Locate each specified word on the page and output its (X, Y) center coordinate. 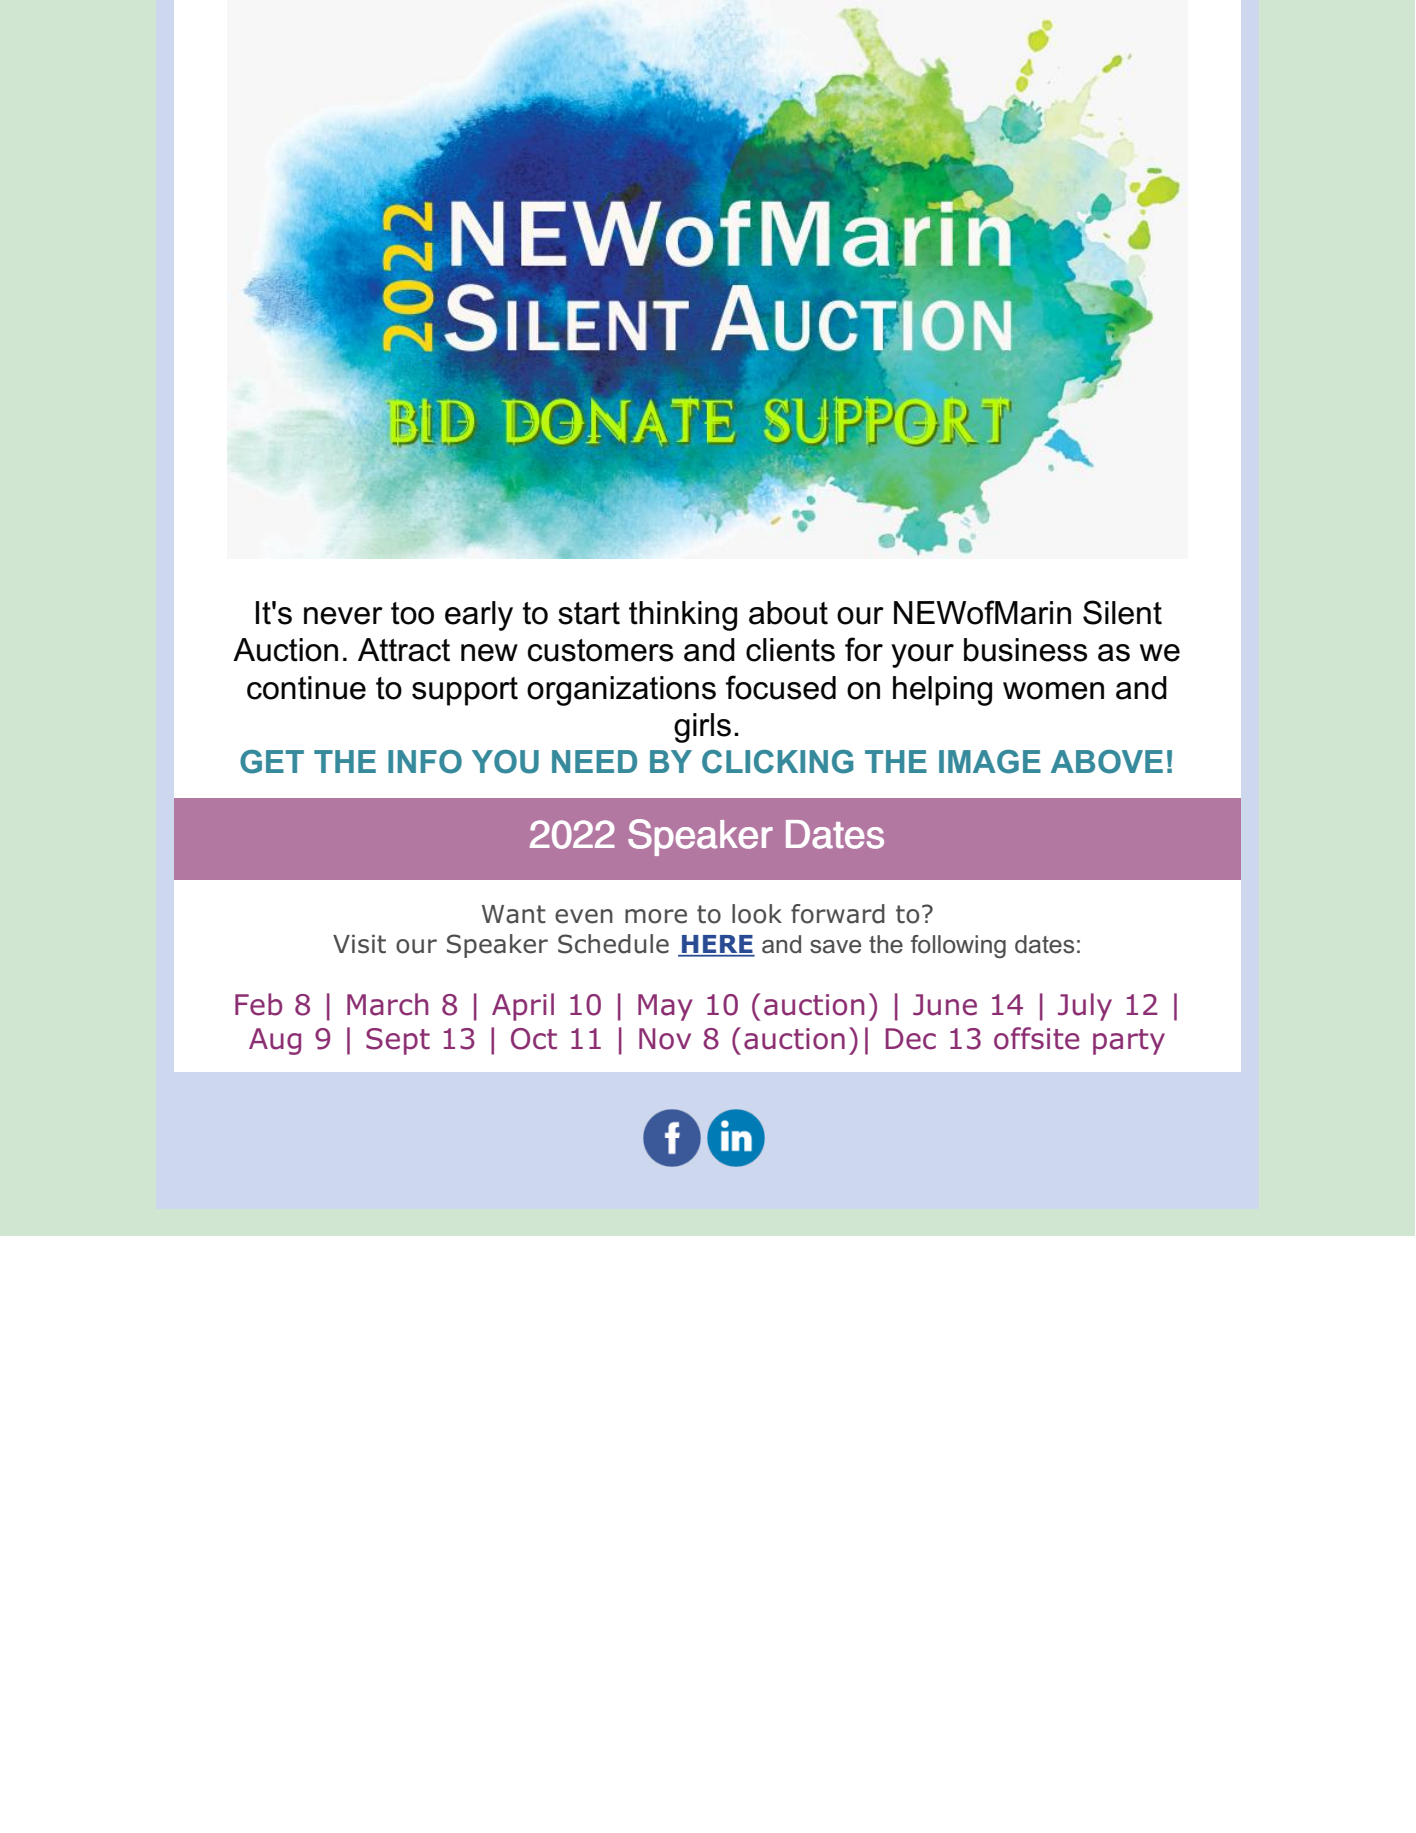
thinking (683, 616)
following (958, 946)
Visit (359, 944)
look (757, 914)
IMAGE (990, 762)
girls (702, 728)
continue (306, 688)
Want (514, 914)
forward (838, 914)
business (1026, 650)
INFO (425, 762)
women (1053, 691)
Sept (398, 1041)
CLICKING (778, 762)
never (343, 616)
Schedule (613, 944)
